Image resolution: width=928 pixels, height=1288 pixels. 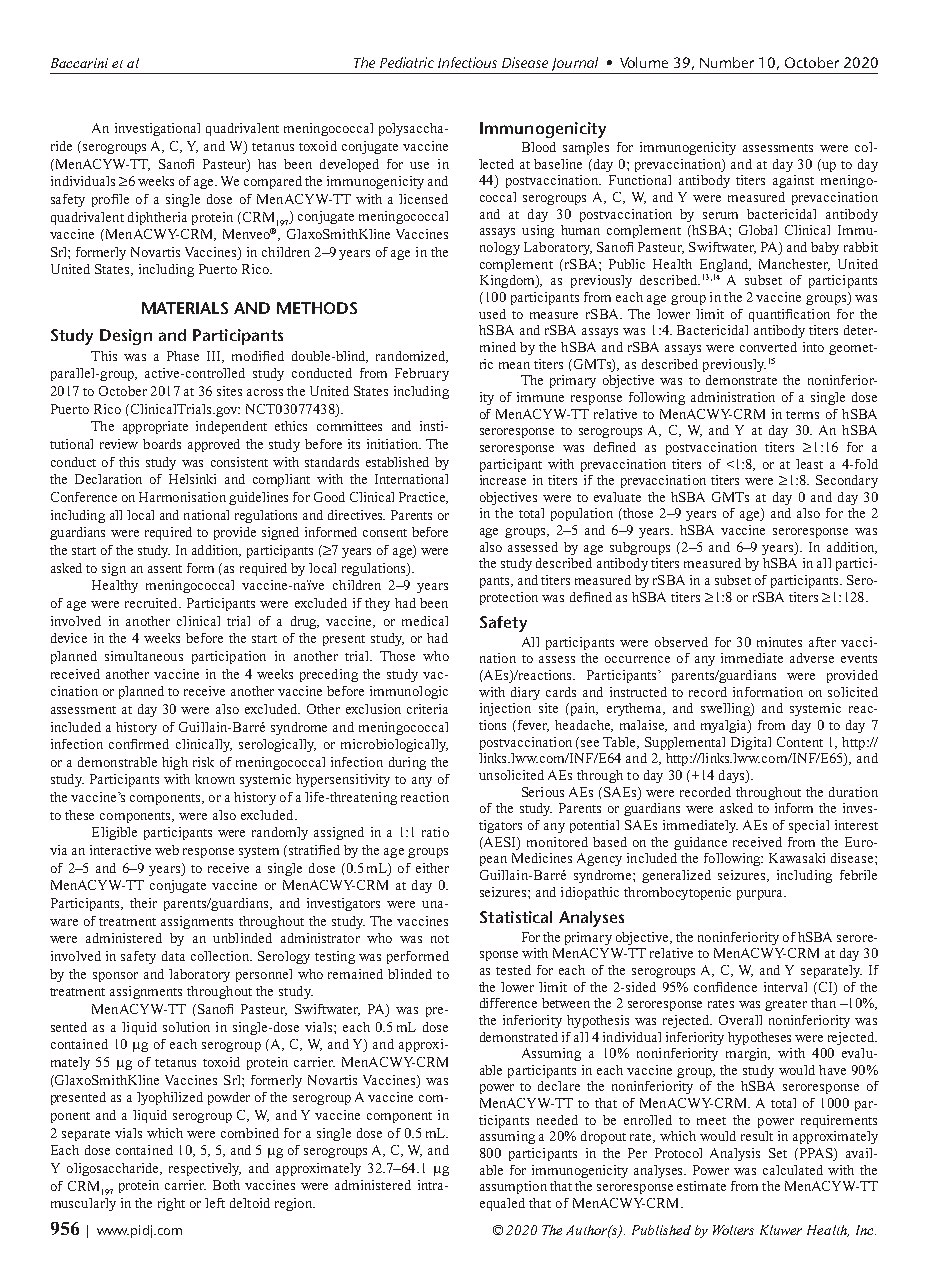 What do you see at coordinates (162, 444) in the image?
I see `boards` at bounding box center [162, 444].
